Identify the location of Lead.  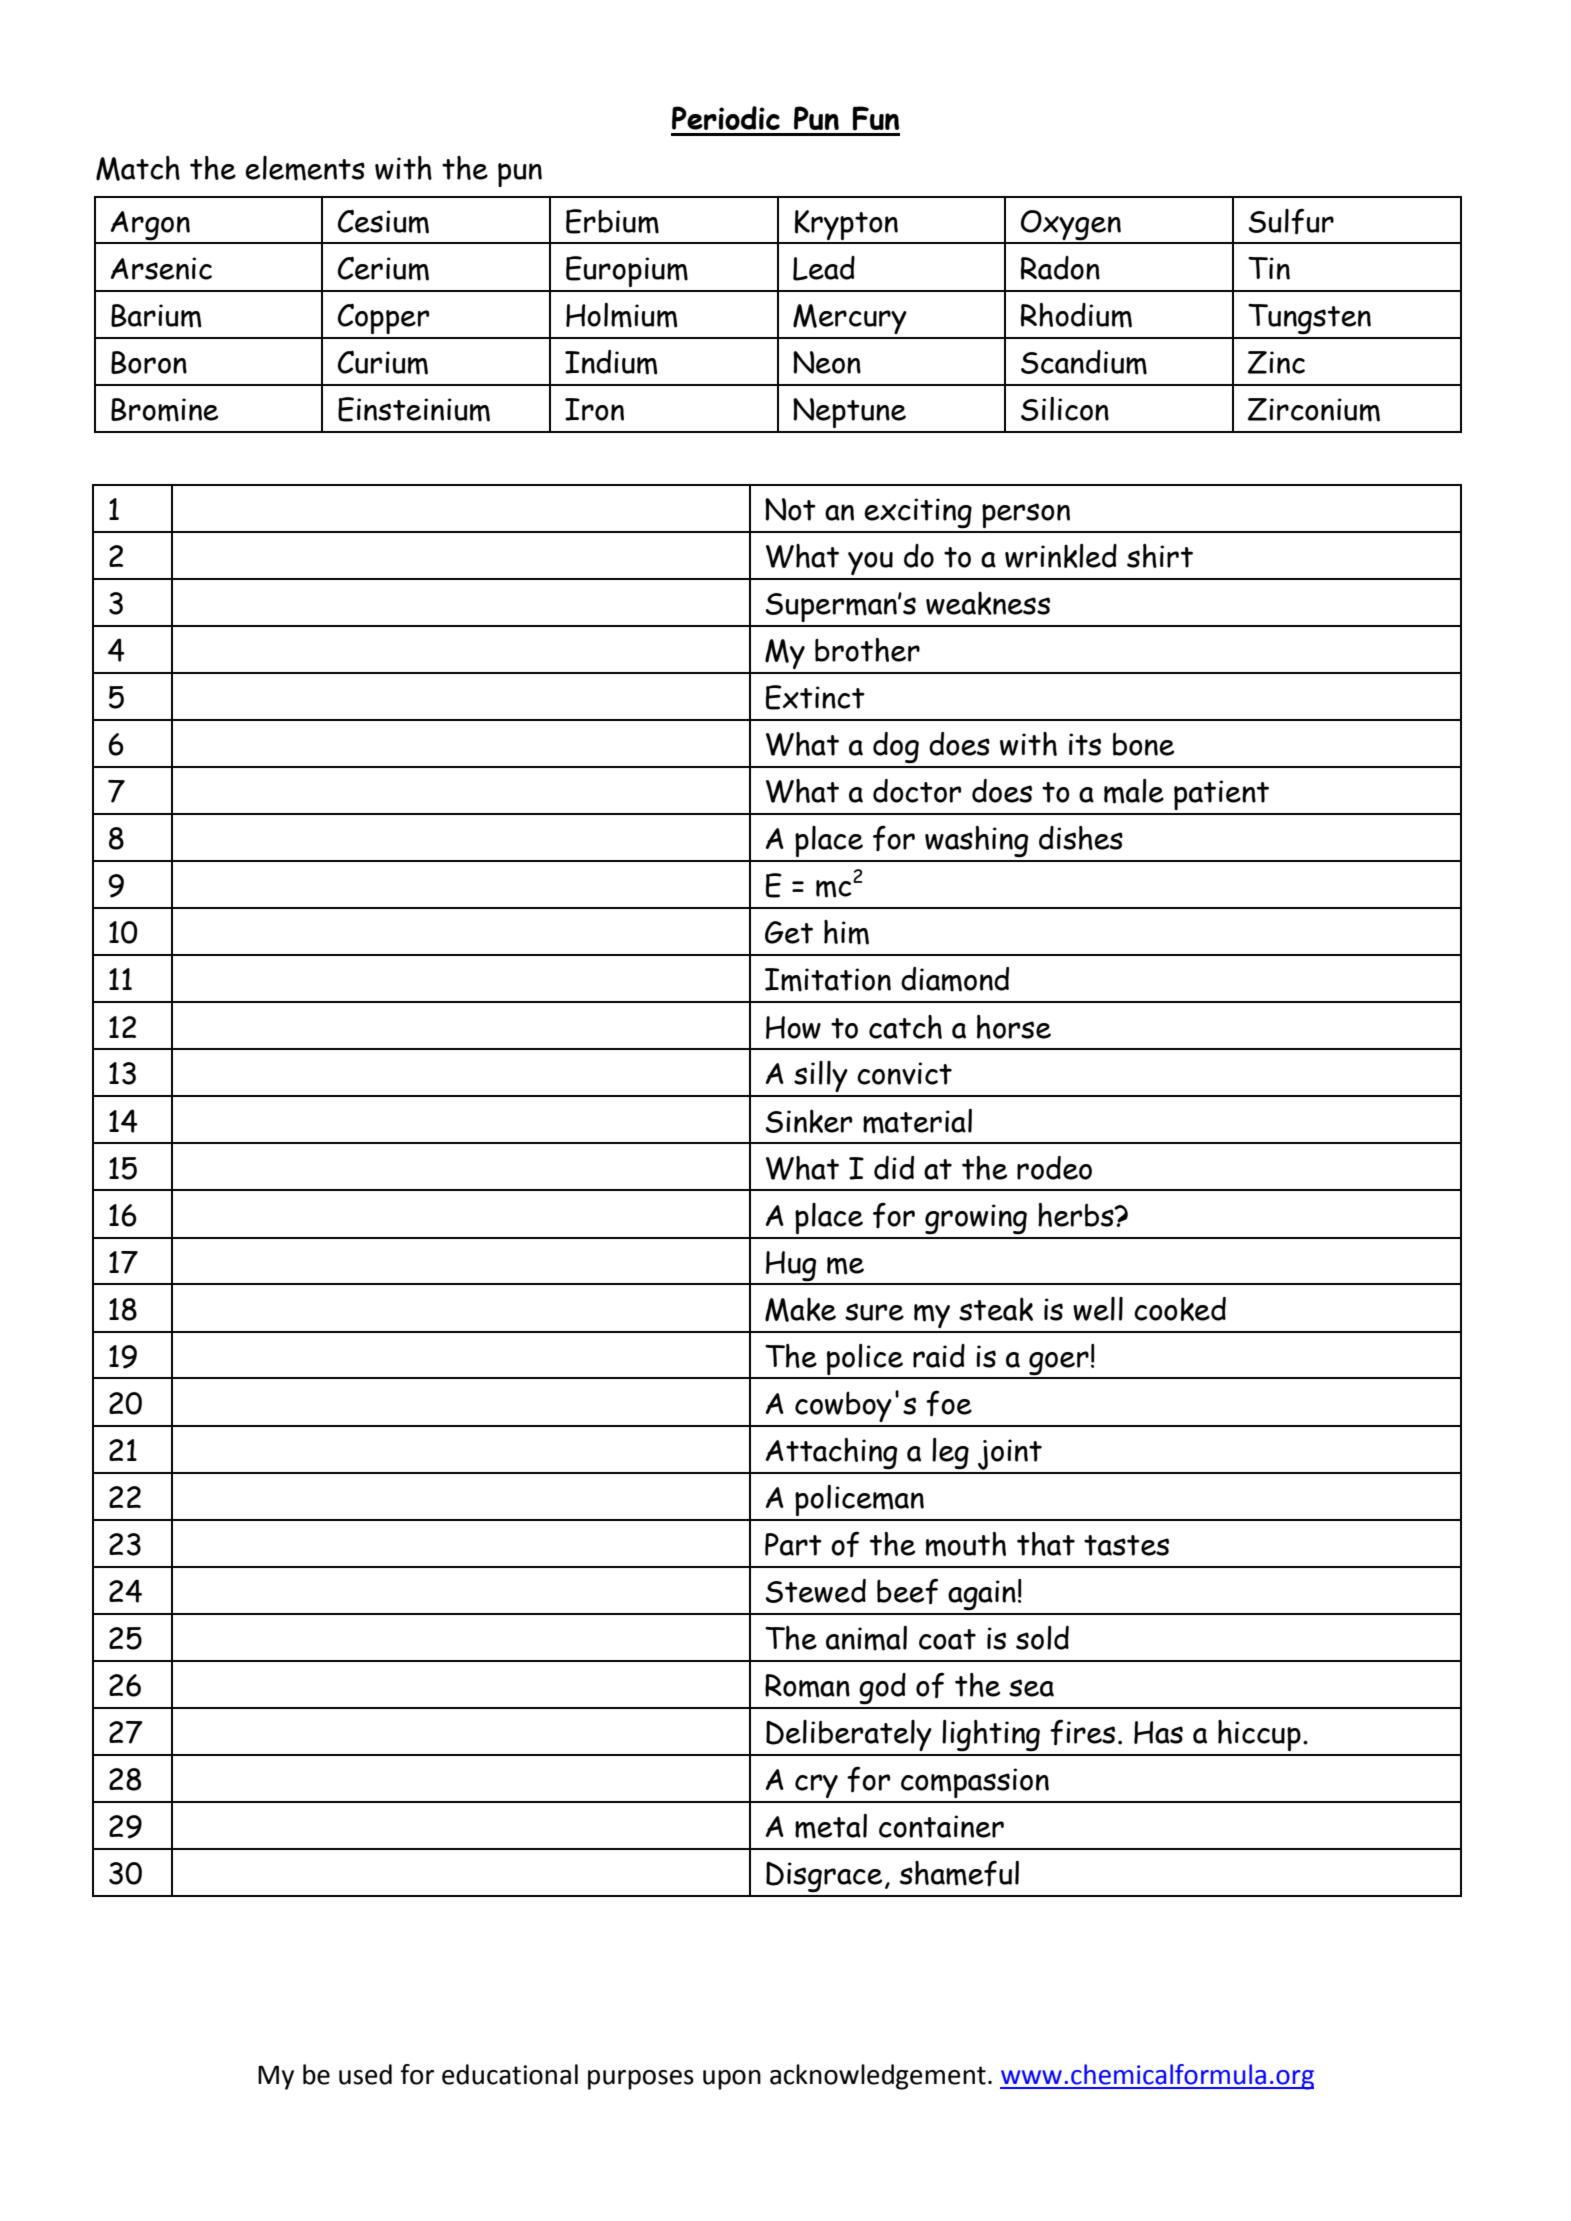
(824, 268).
